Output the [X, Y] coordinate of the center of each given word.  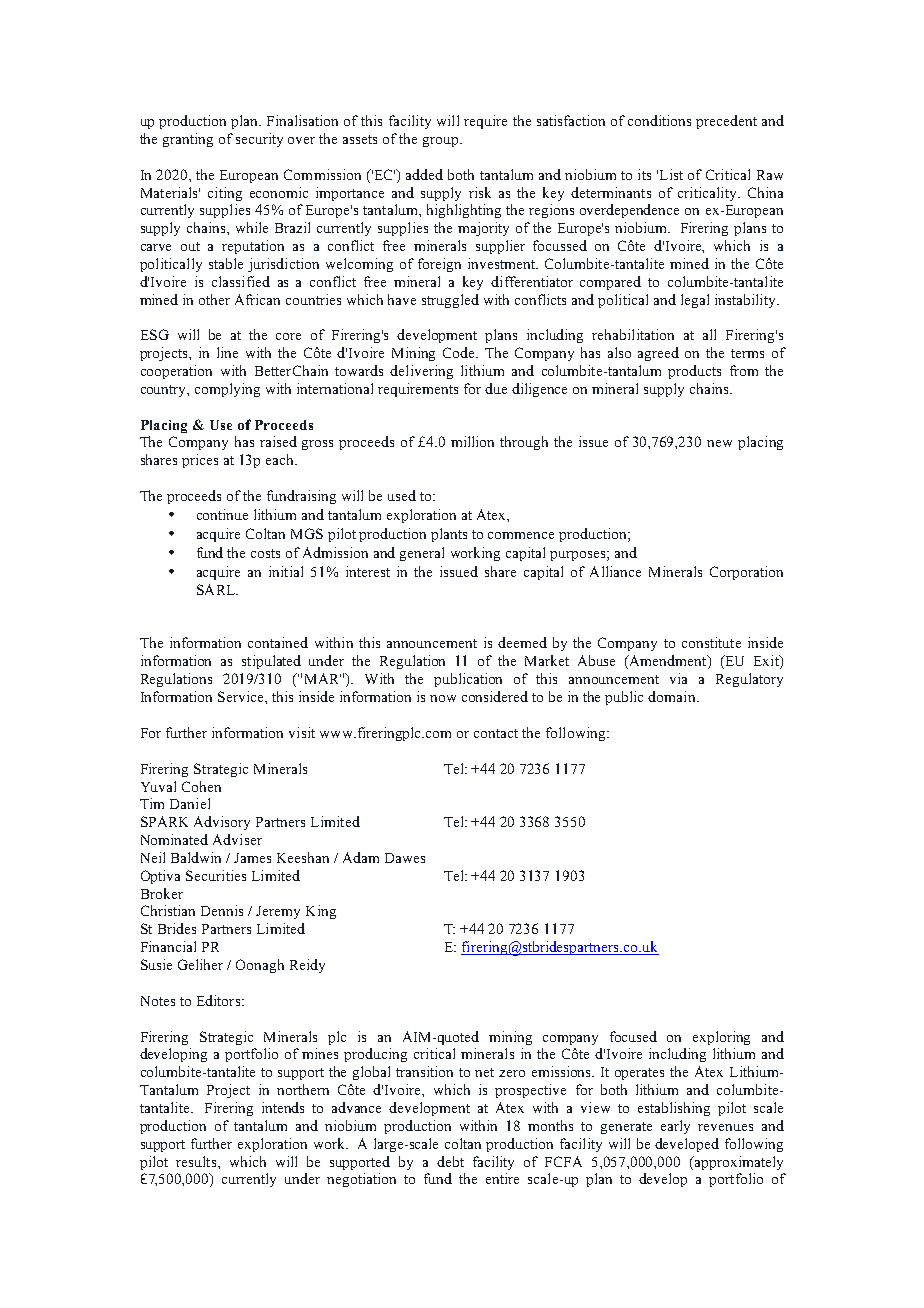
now [443, 698]
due [496, 388]
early [675, 1127]
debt [450, 1161]
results [197, 1161]
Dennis [222, 910]
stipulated [271, 662]
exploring [721, 1038]
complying [227, 390]
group [440, 142]
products [694, 372]
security [259, 140]
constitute [711, 642]
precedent [726, 122]
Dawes [405, 858]
